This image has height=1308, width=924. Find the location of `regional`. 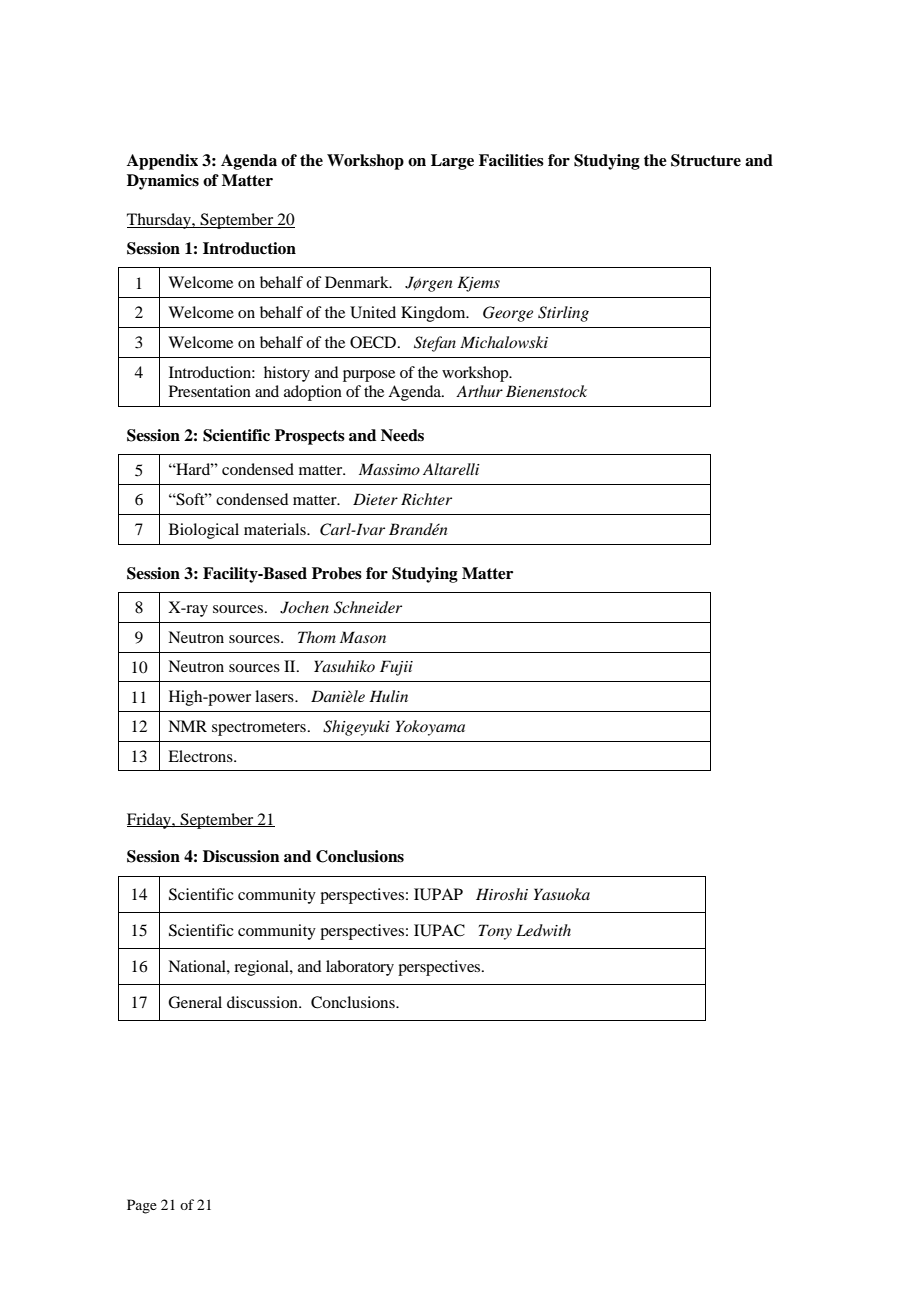

regional is located at coordinates (262, 968).
